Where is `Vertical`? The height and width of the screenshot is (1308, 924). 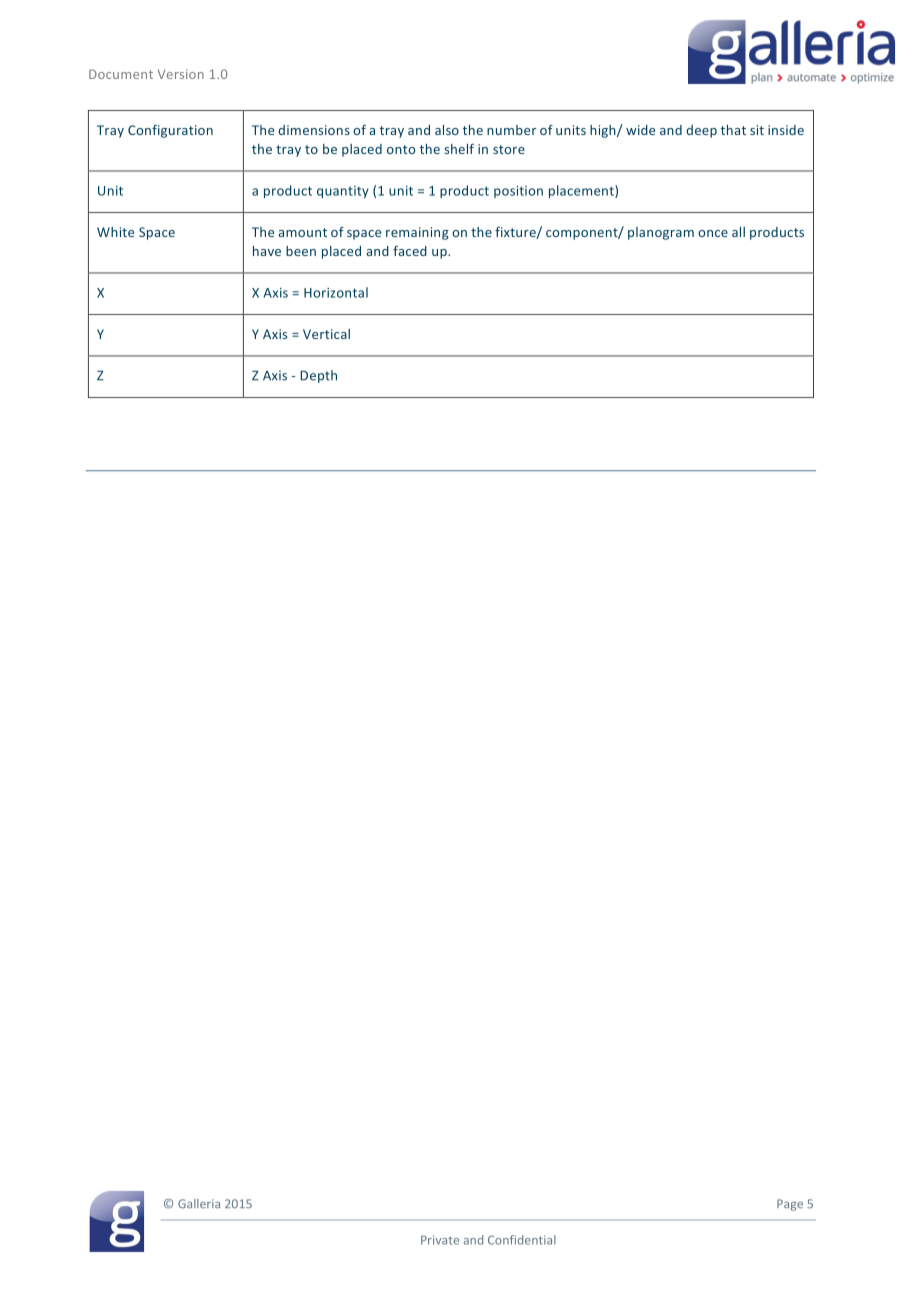 Vertical is located at coordinates (326, 334).
